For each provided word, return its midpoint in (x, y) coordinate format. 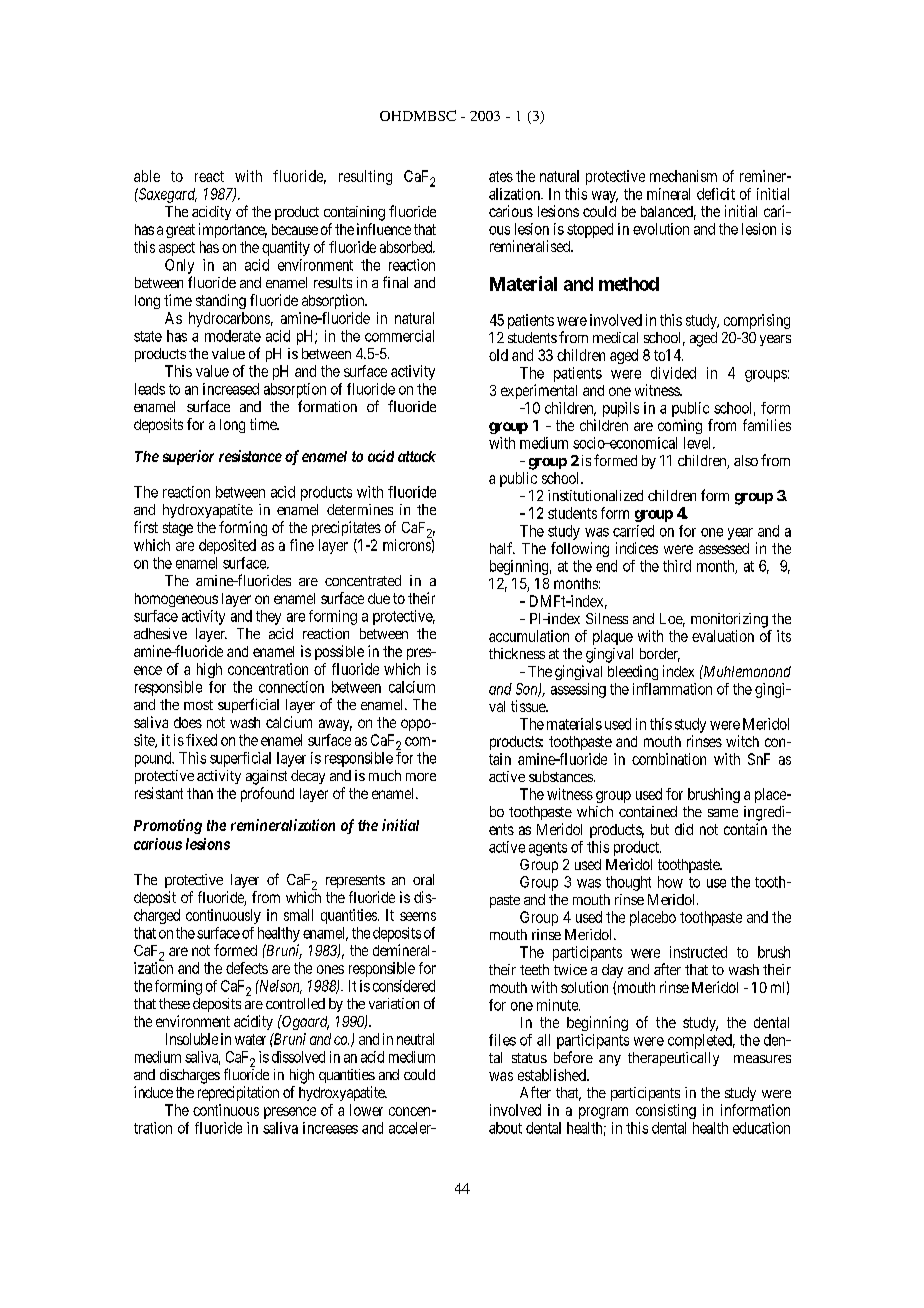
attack (417, 456)
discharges (190, 1076)
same (723, 813)
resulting (365, 177)
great (180, 231)
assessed (724, 548)
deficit (716, 194)
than (200, 793)
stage (178, 529)
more (421, 777)
